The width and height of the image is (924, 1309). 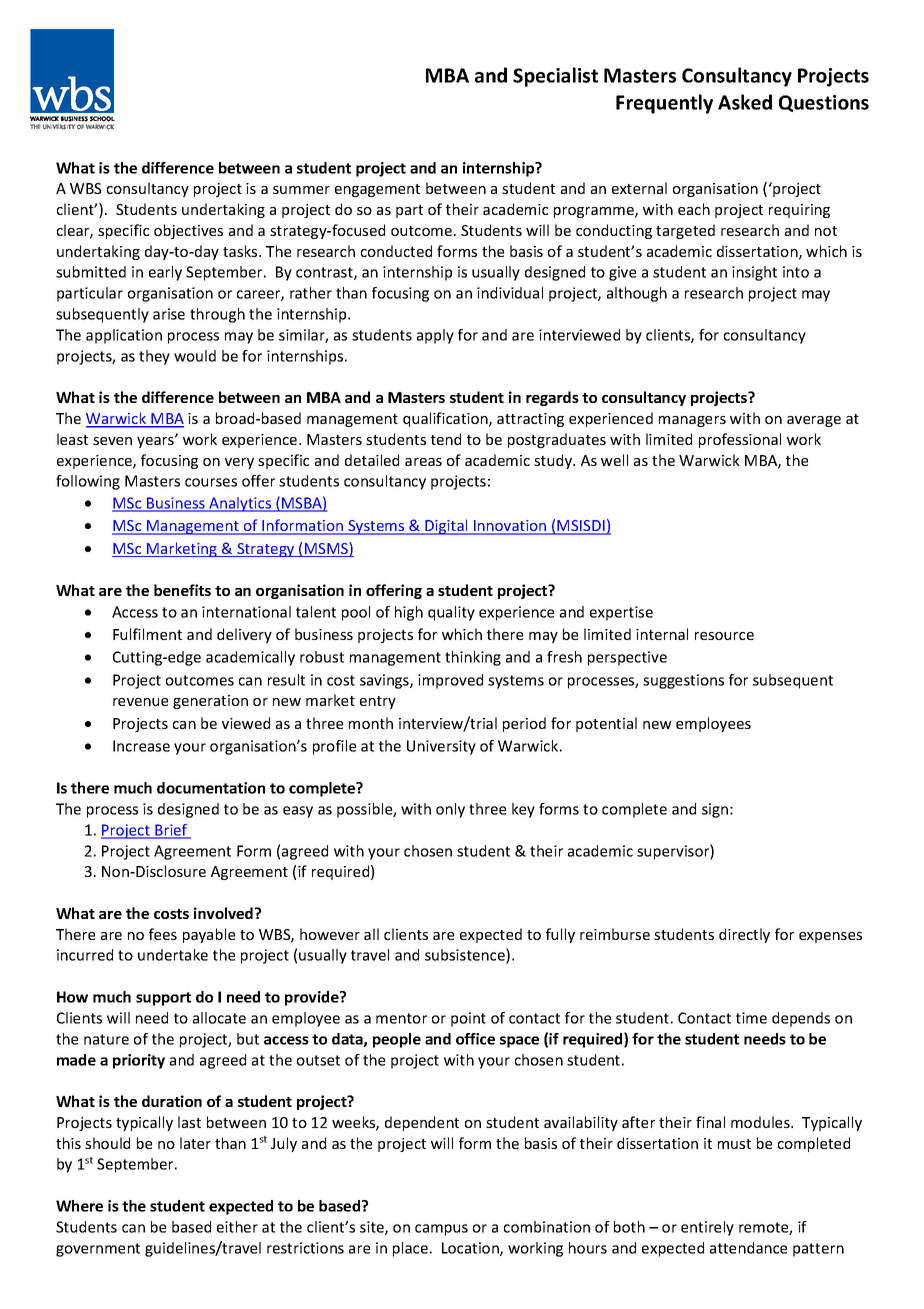 I want to click on Asked, so click(x=745, y=102).
